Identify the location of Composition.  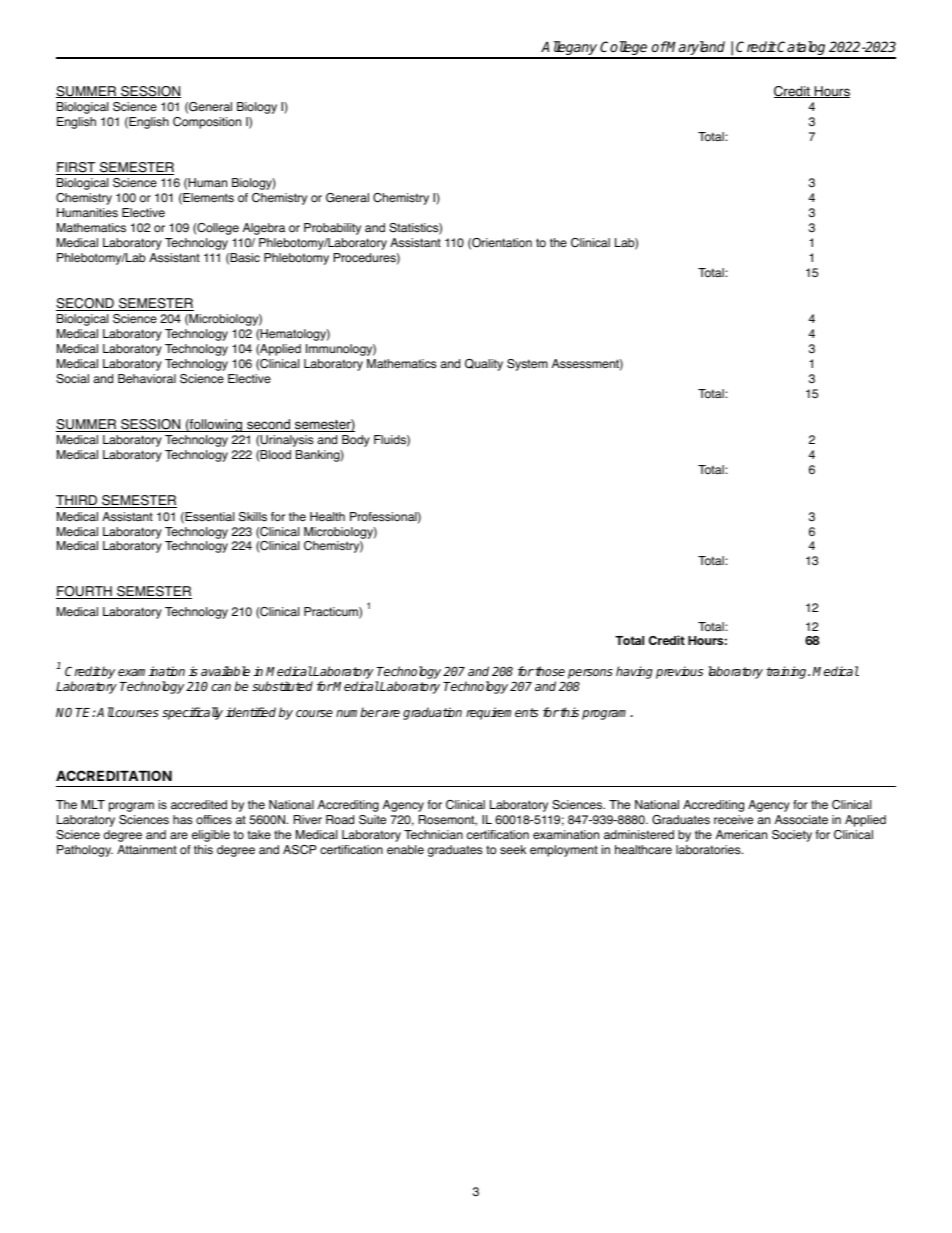
(207, 123).
